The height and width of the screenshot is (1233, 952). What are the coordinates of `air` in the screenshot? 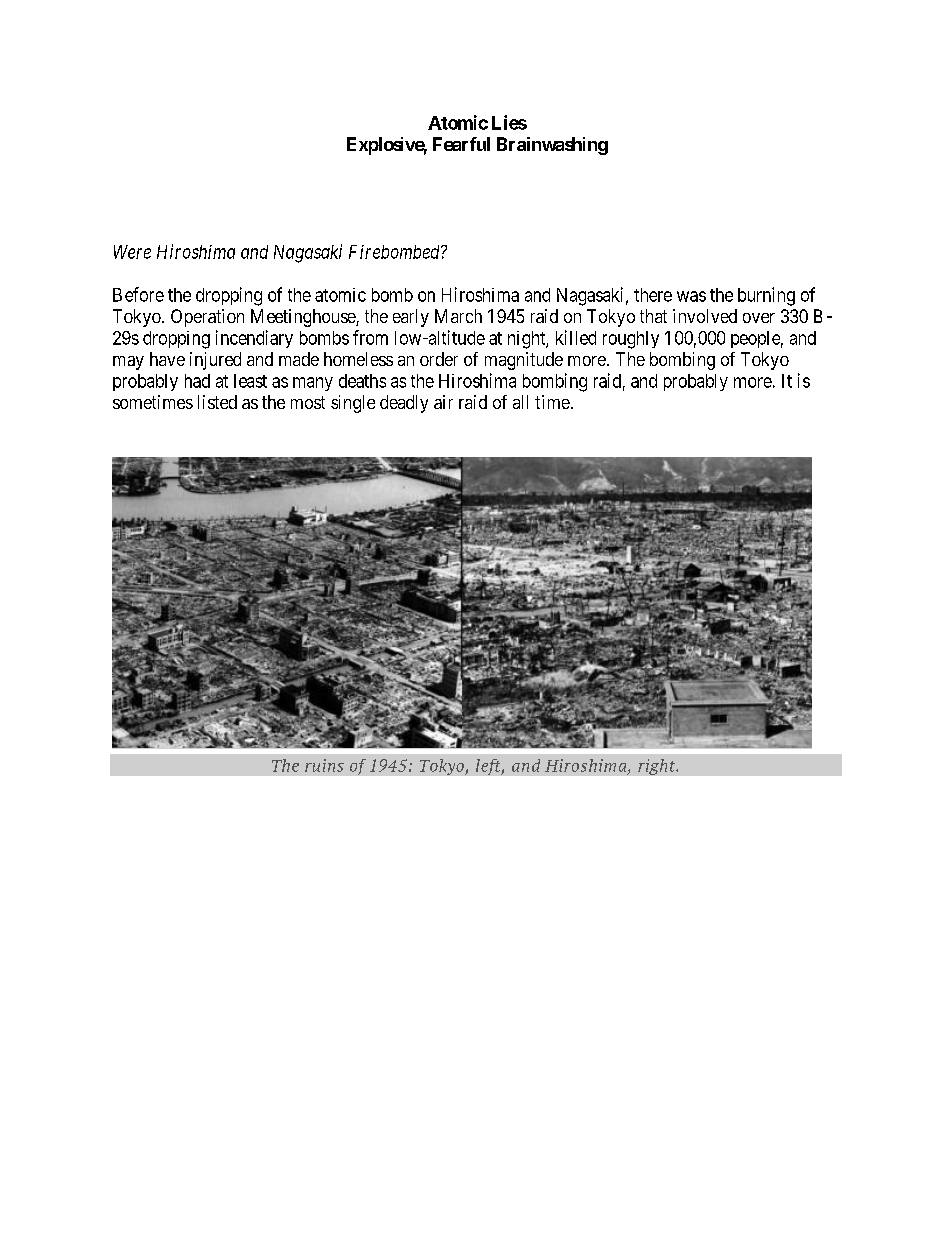 It's located at (443, 402).
